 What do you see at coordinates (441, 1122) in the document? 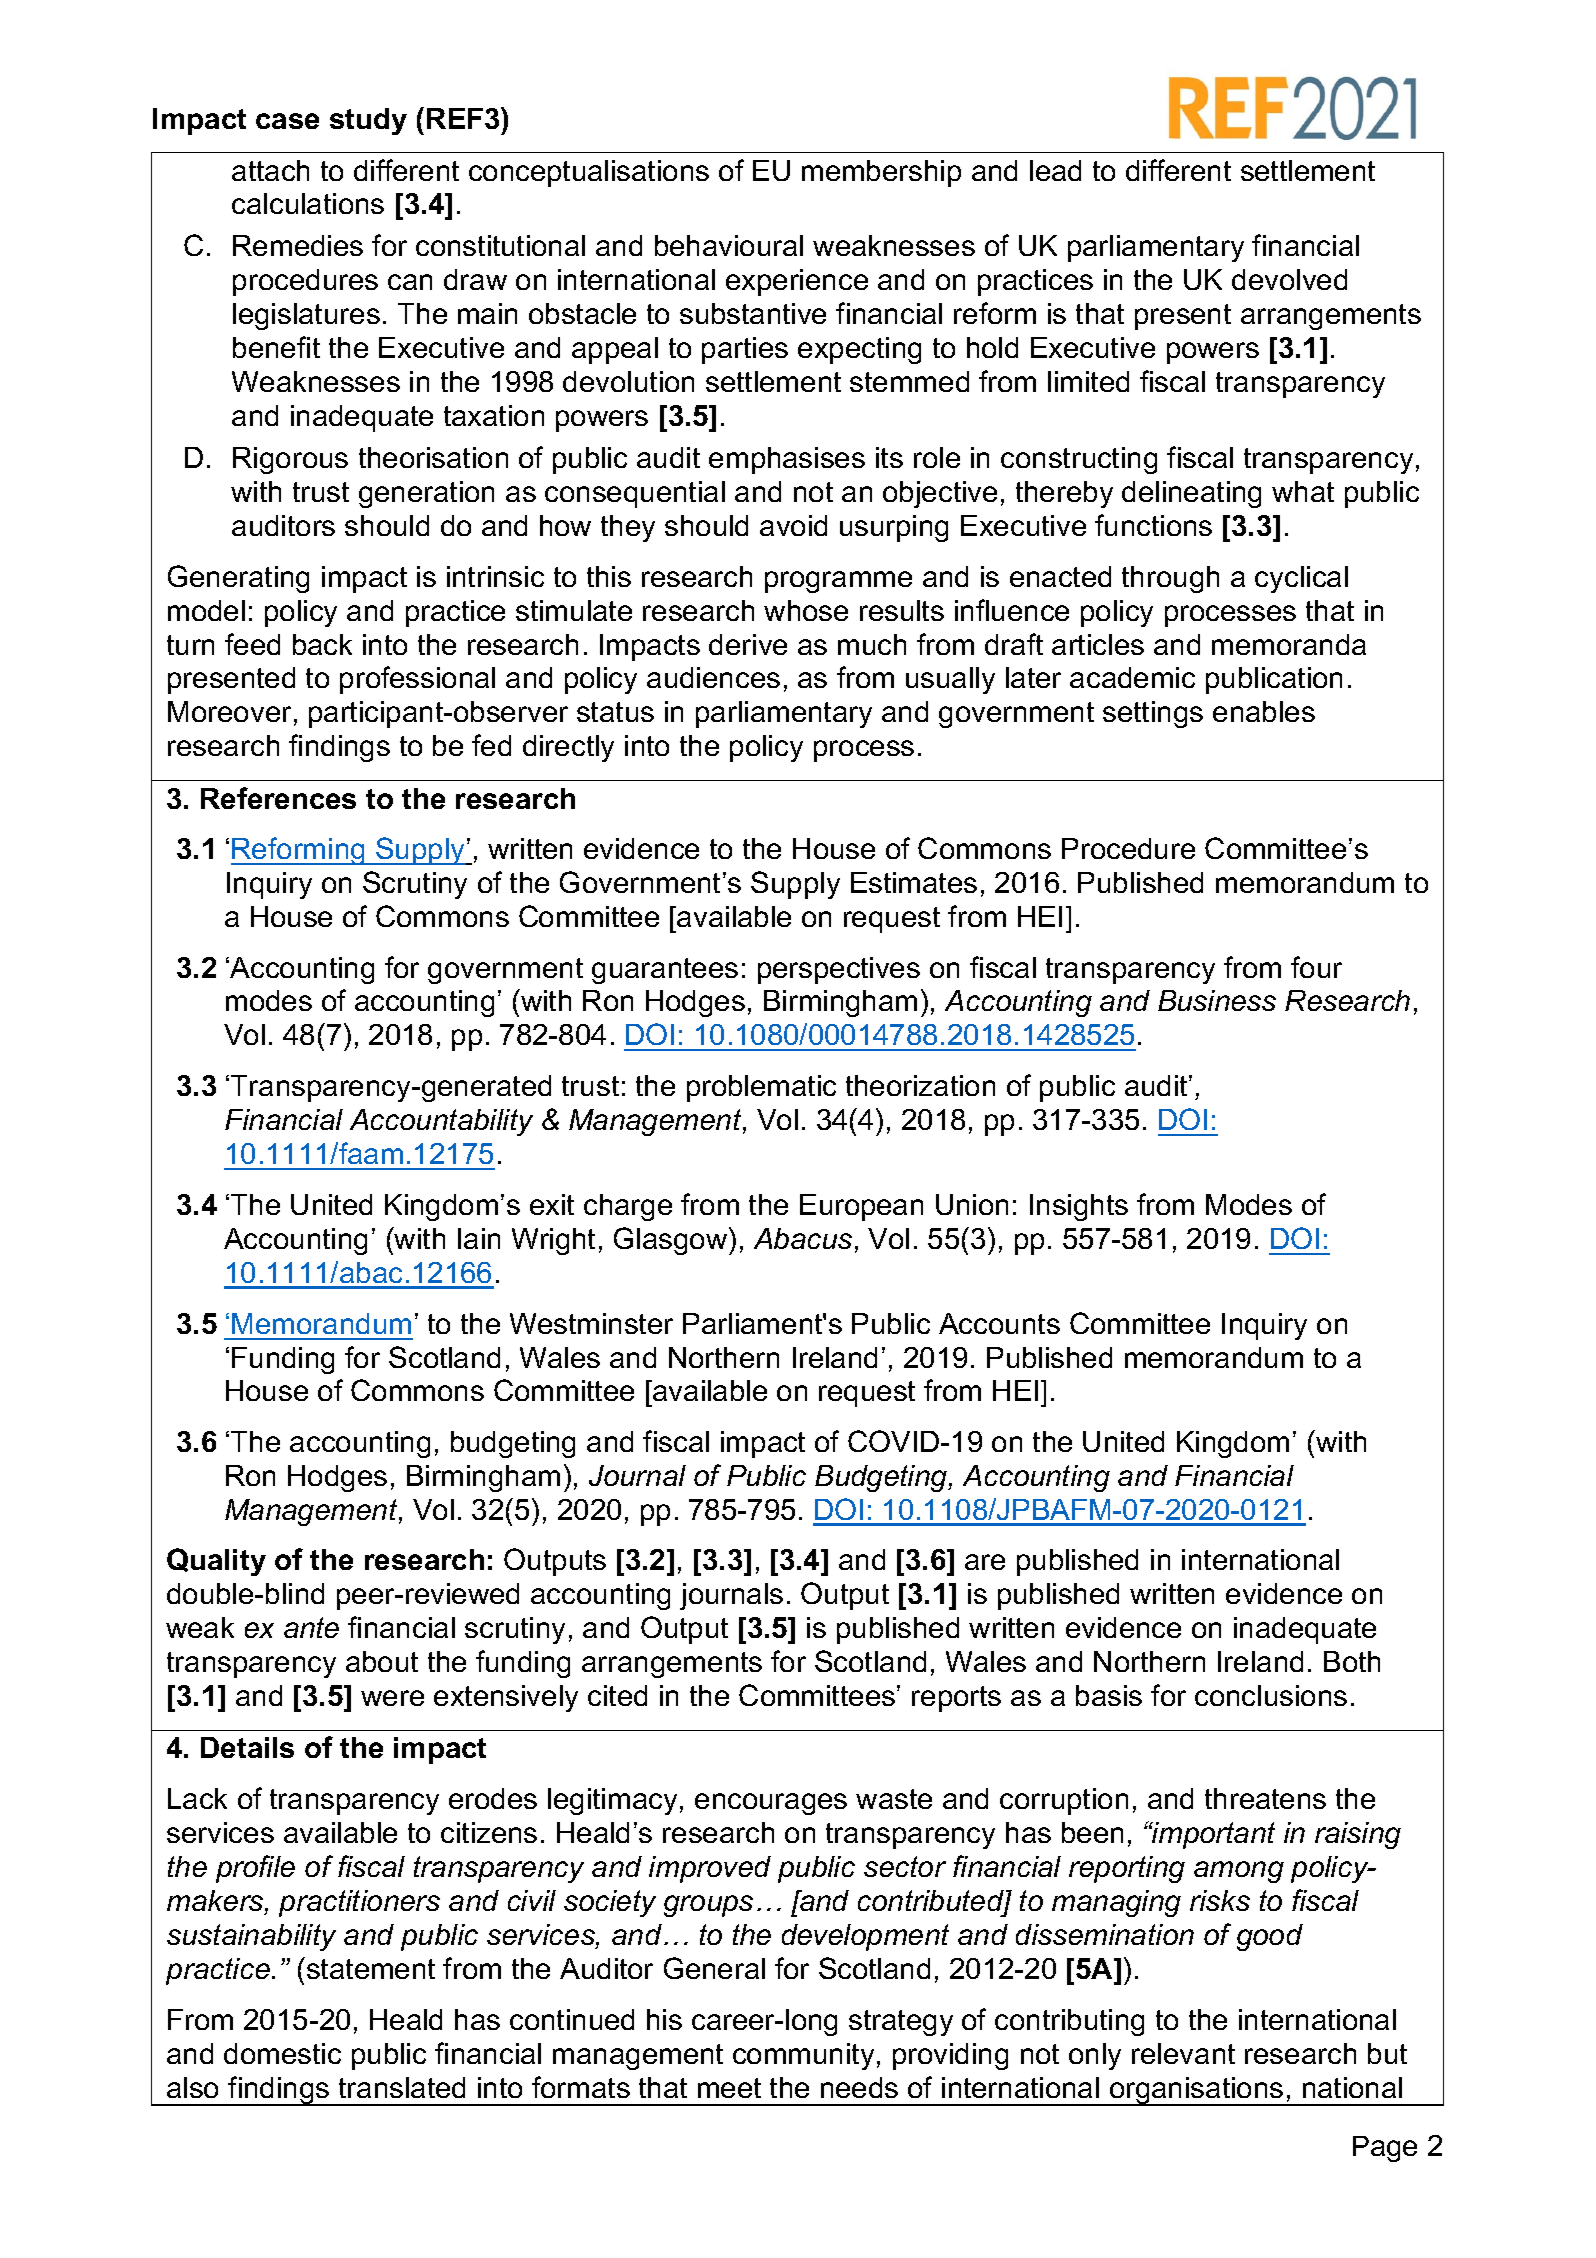
I see `Accountability` at bounding box center [441, 1122].
